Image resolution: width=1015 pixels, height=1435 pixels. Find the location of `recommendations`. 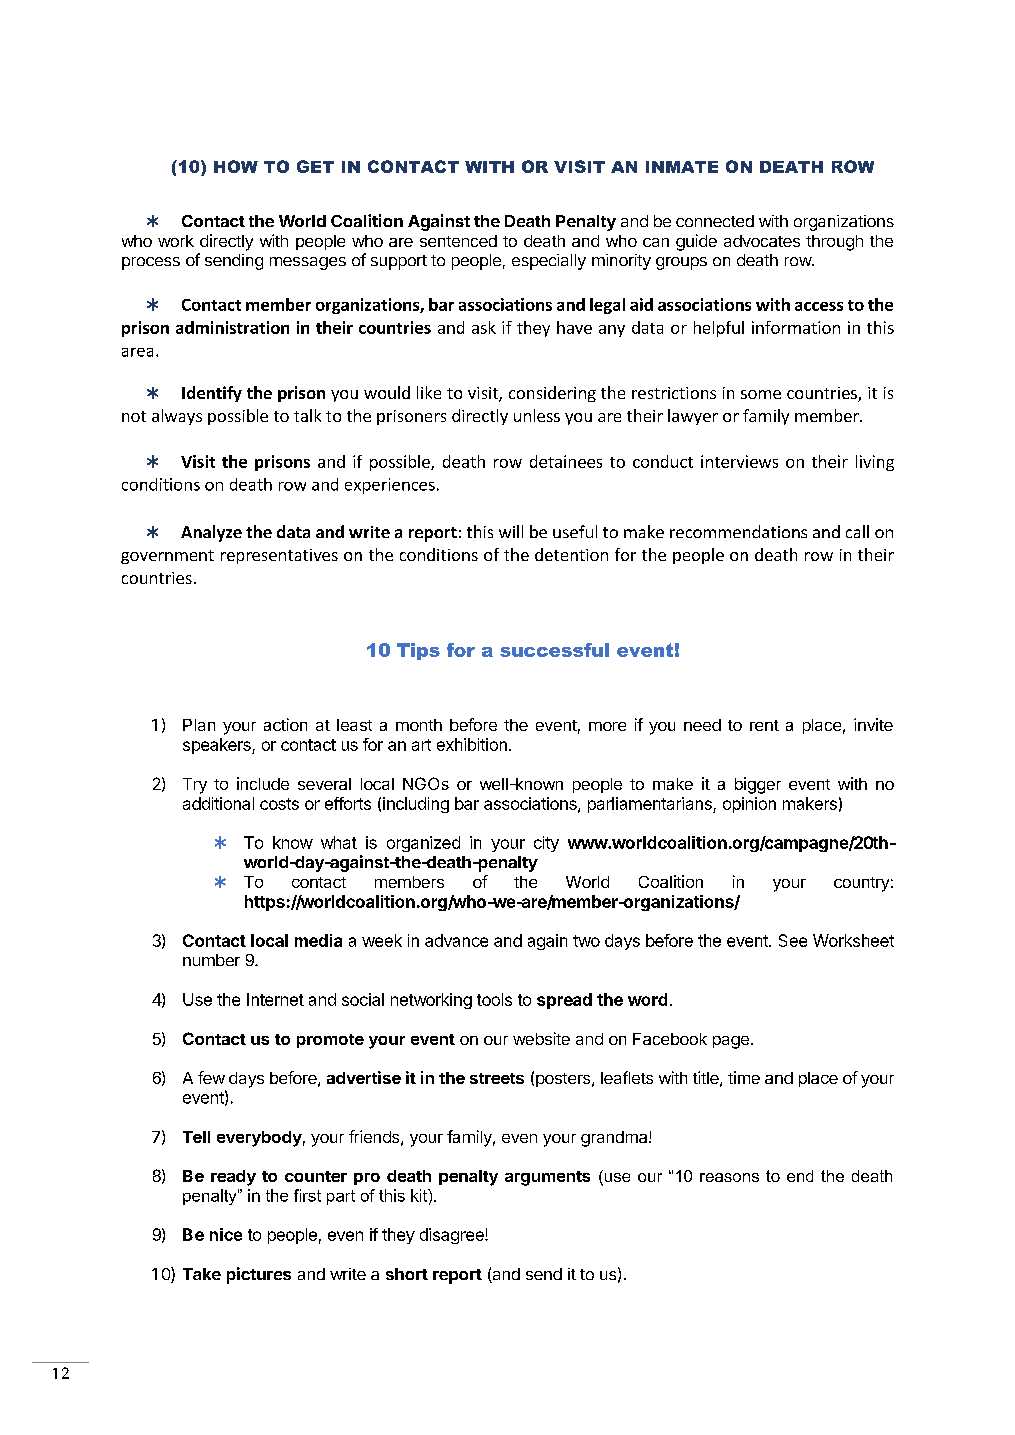

recommendations is located at coordinates (738, 531).
